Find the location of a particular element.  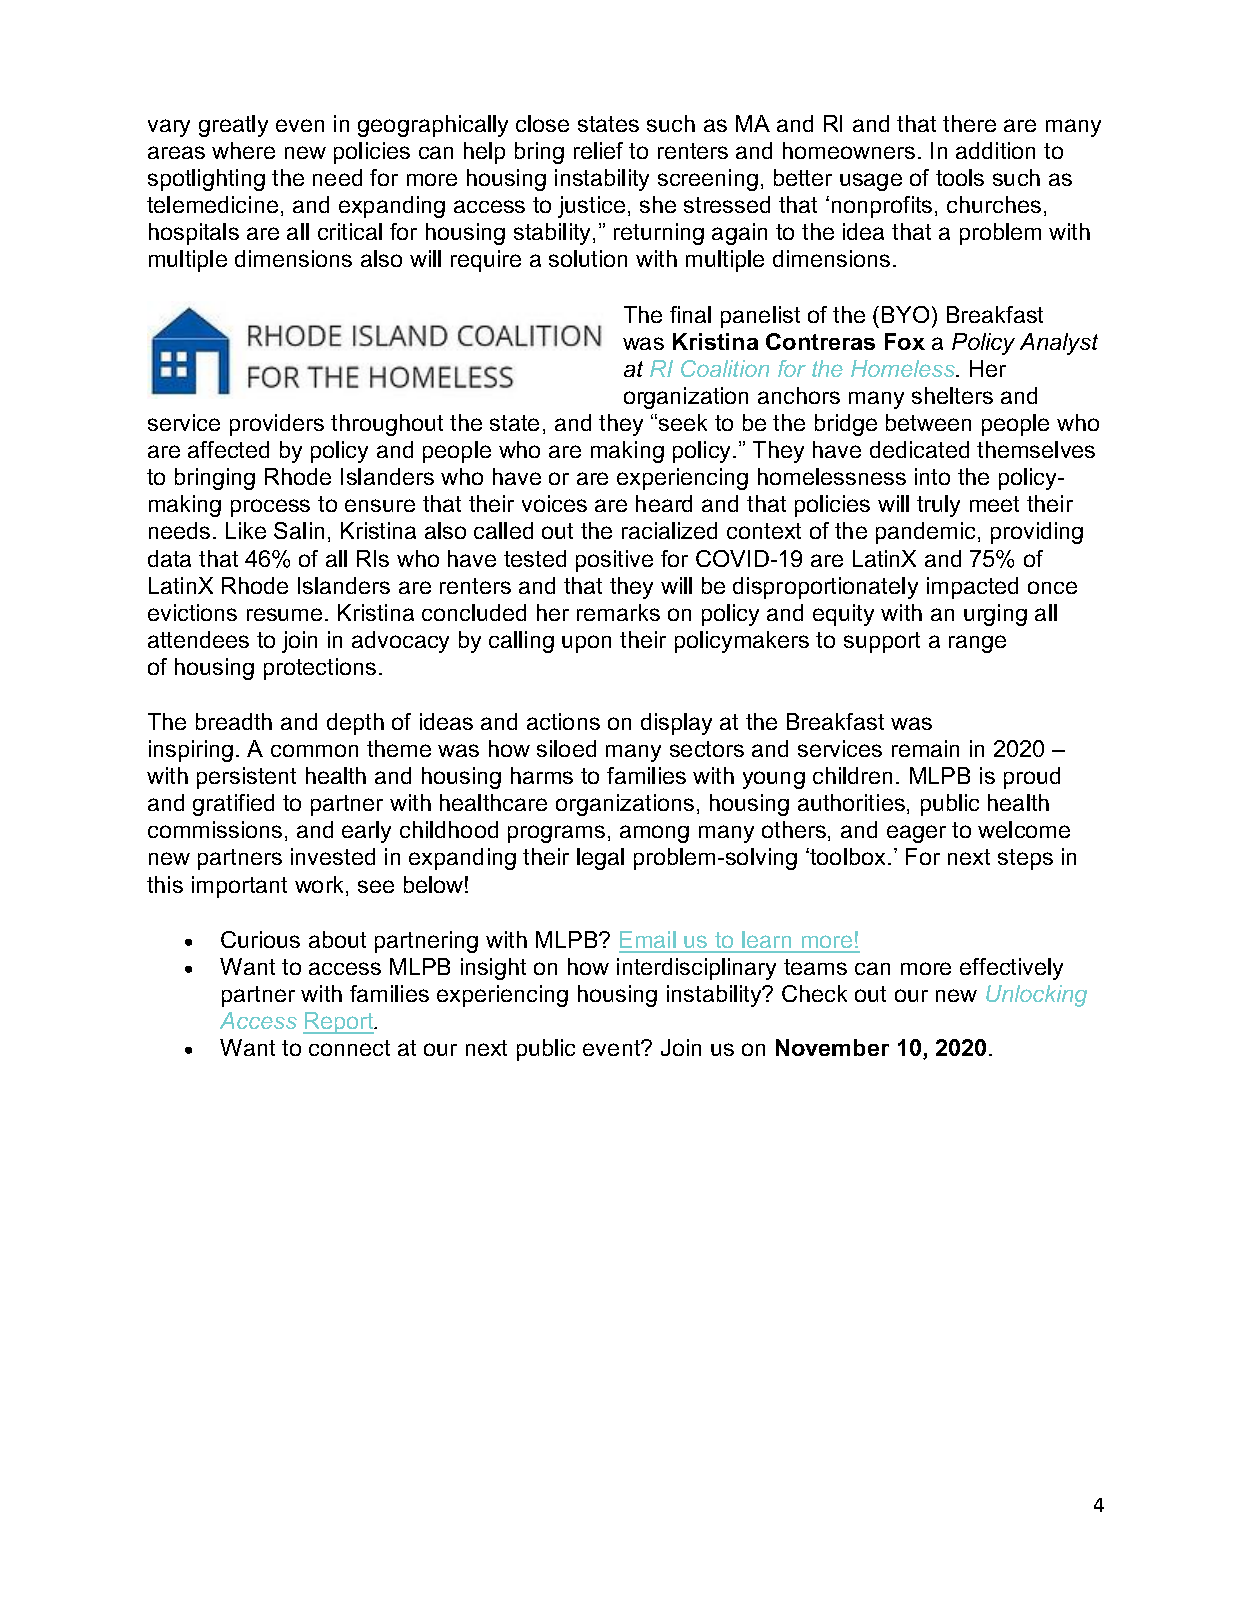

where is located at coordinates (243, 150).
